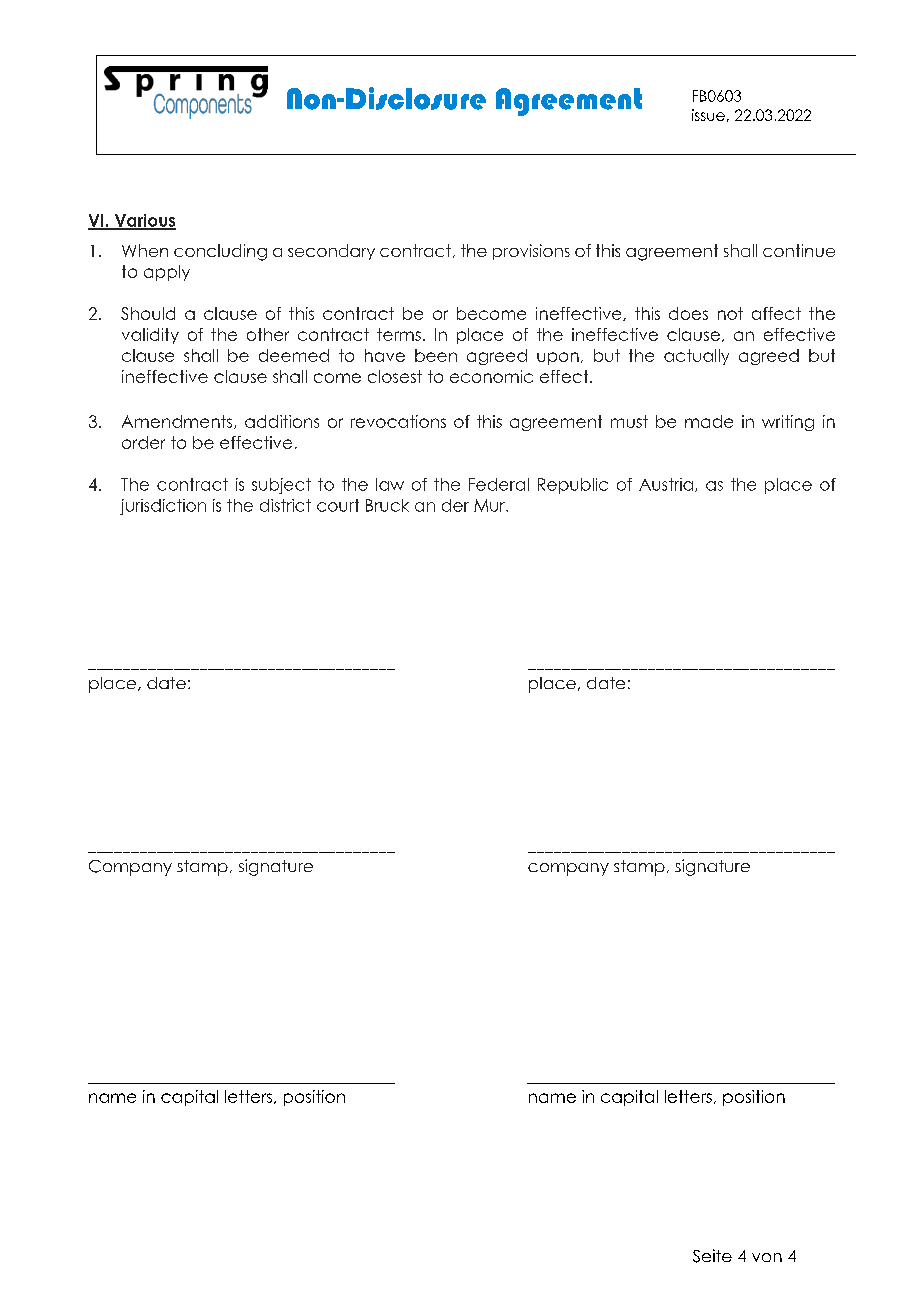  What do you see at coordinates (712, 1256) in the screenshot?
I see `Seite` at bounding box center [712, 1256].
